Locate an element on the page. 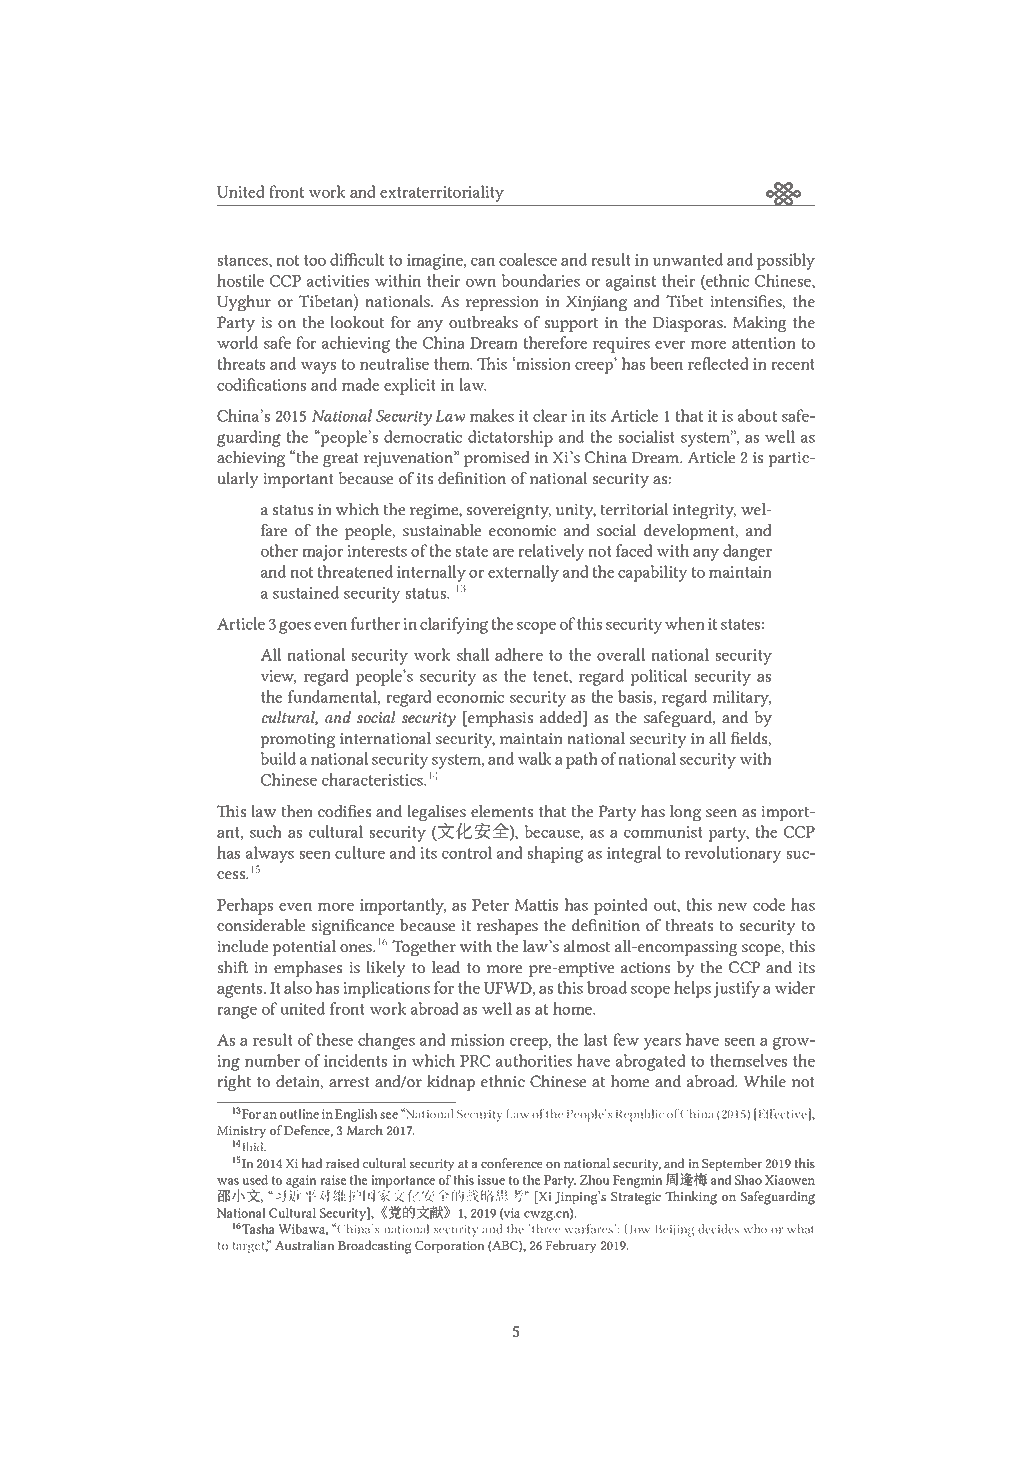 The height and width of the image is (1465, 1036). Mattis is located at coordinates (536, 905).
